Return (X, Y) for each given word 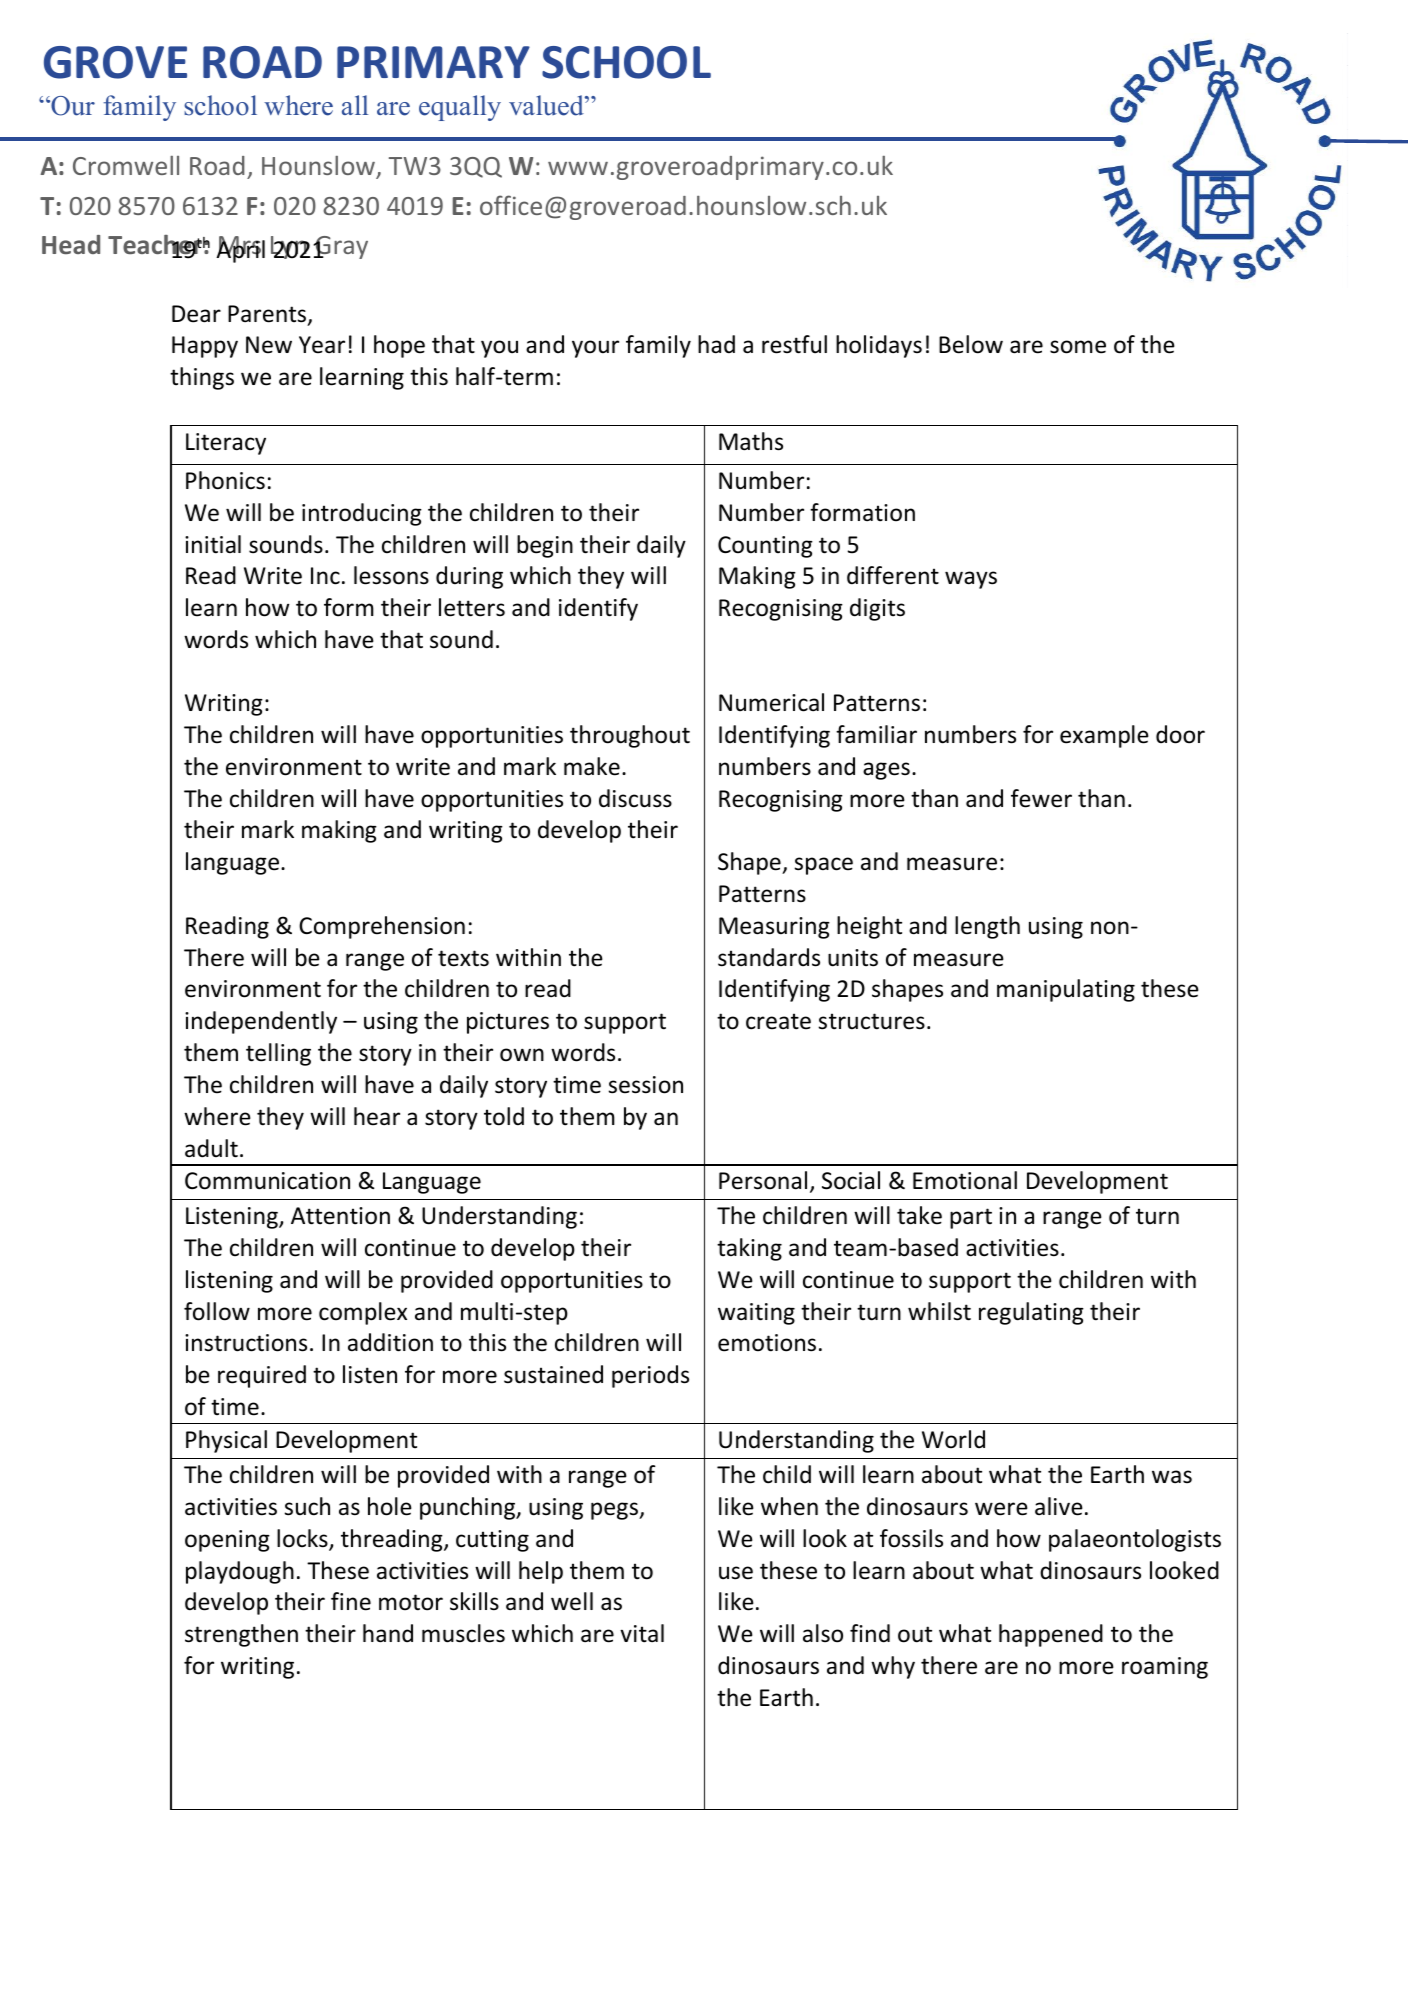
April (240, 250)
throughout (630, 736)
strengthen (241, 1635)
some (1078, 347)
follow (217, 1311)
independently (261, 1022)
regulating (1031, 1313)
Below (971, 344)
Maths (751, 441)
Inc (325, 576)
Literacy (226, 444)
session (645, 1085)
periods (650, 1376)
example (1104, 736)
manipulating (1066, 990)
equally (460, 108)
